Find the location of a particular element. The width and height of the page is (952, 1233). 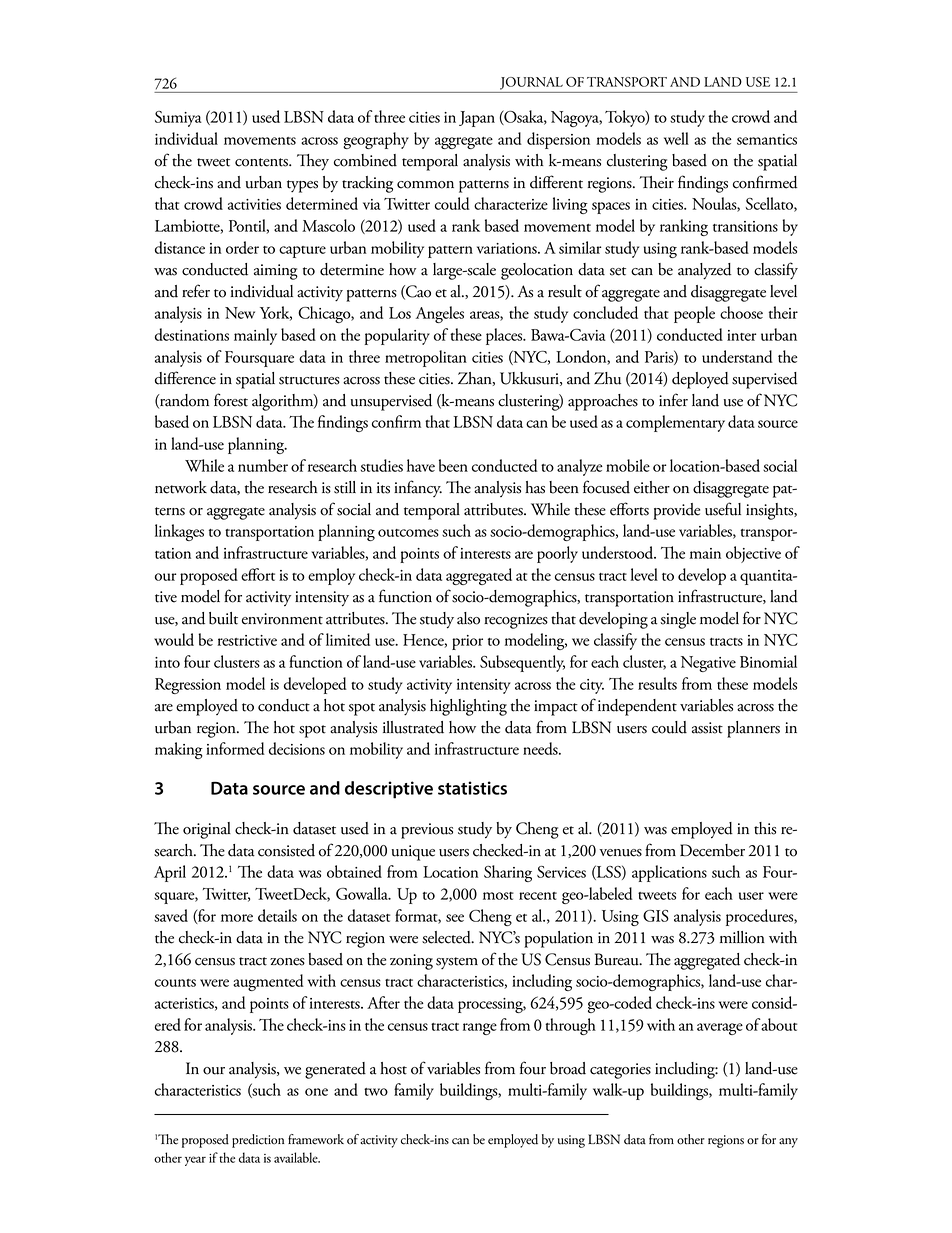

informed is located at coordinates (235, 748).
